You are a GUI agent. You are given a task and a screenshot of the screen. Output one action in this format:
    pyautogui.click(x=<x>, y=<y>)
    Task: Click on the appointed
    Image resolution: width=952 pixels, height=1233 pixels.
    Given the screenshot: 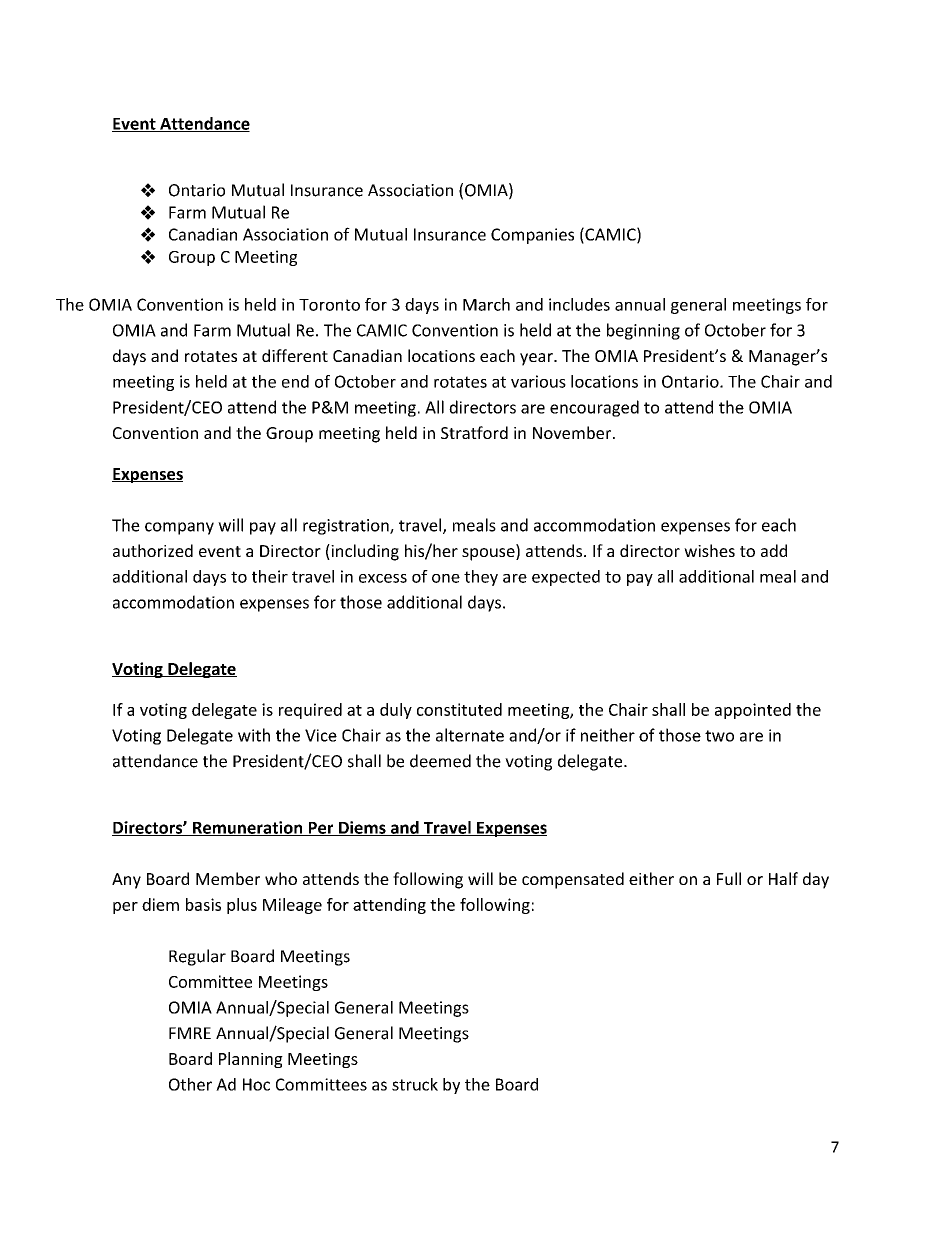 What is the action you would take?
    pyautogui.click(x=753, y=711)
